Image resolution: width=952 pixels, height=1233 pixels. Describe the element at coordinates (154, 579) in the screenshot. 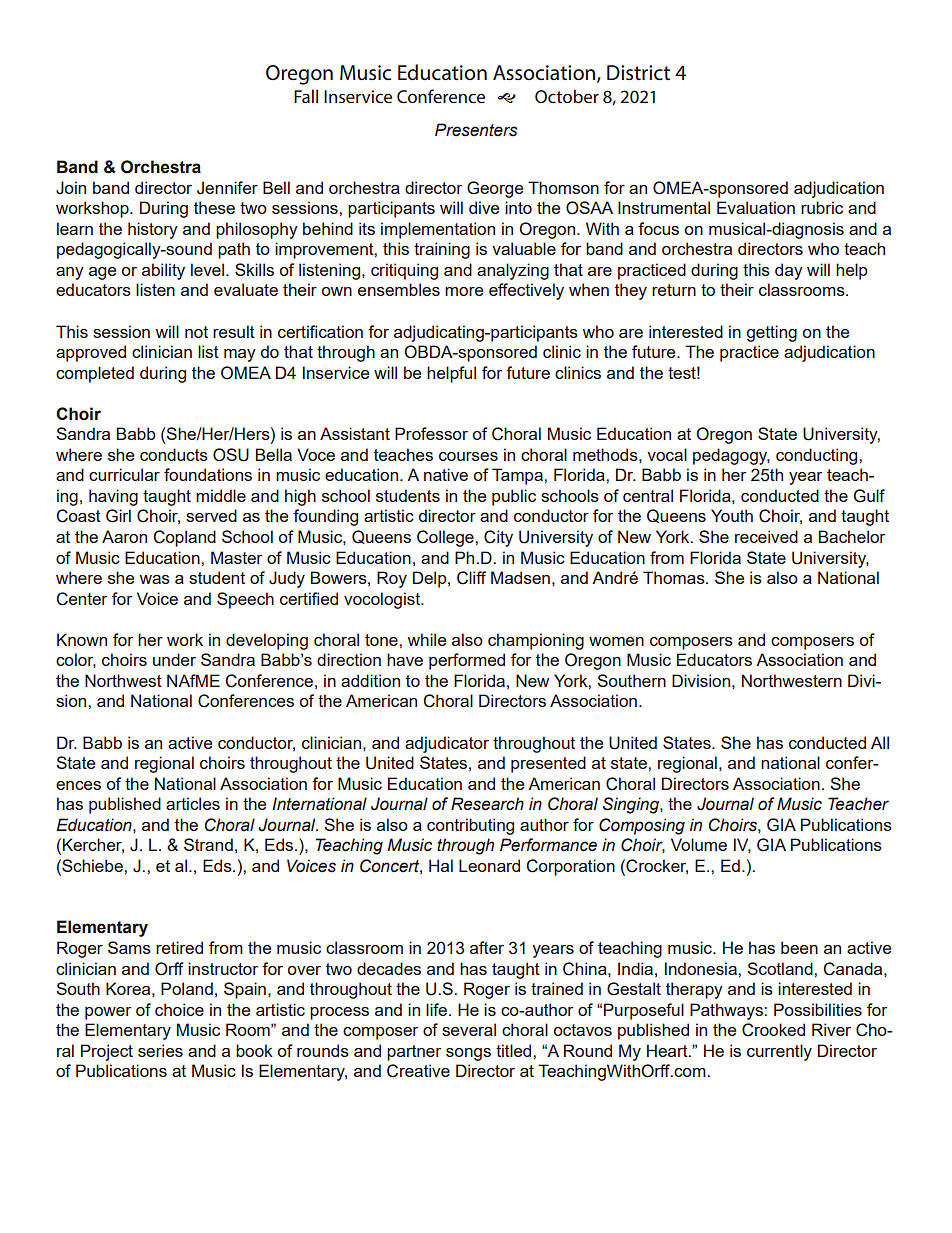

I see `was` at that location.
